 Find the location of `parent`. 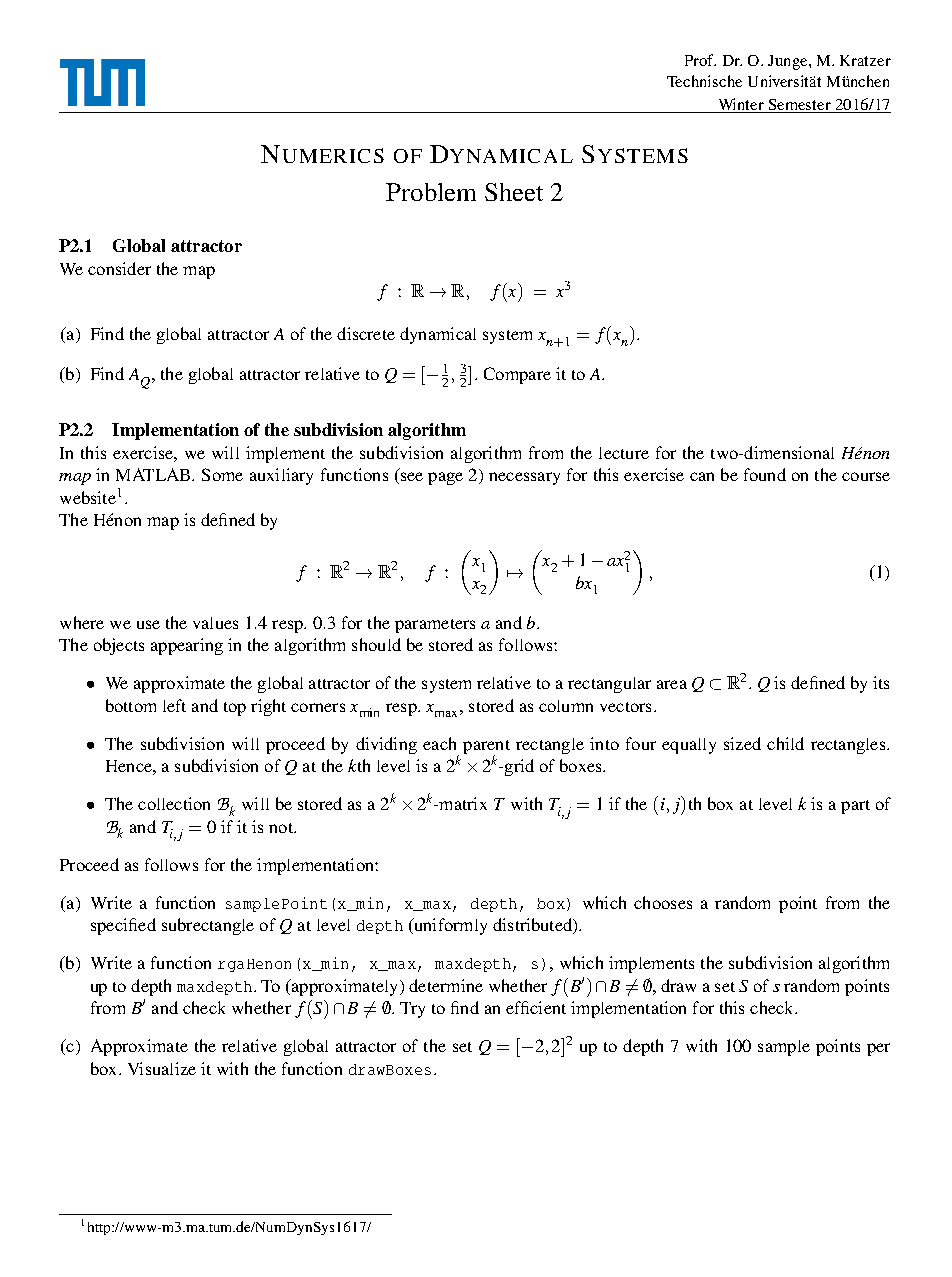

parent is located at coordinates (486, 748).
